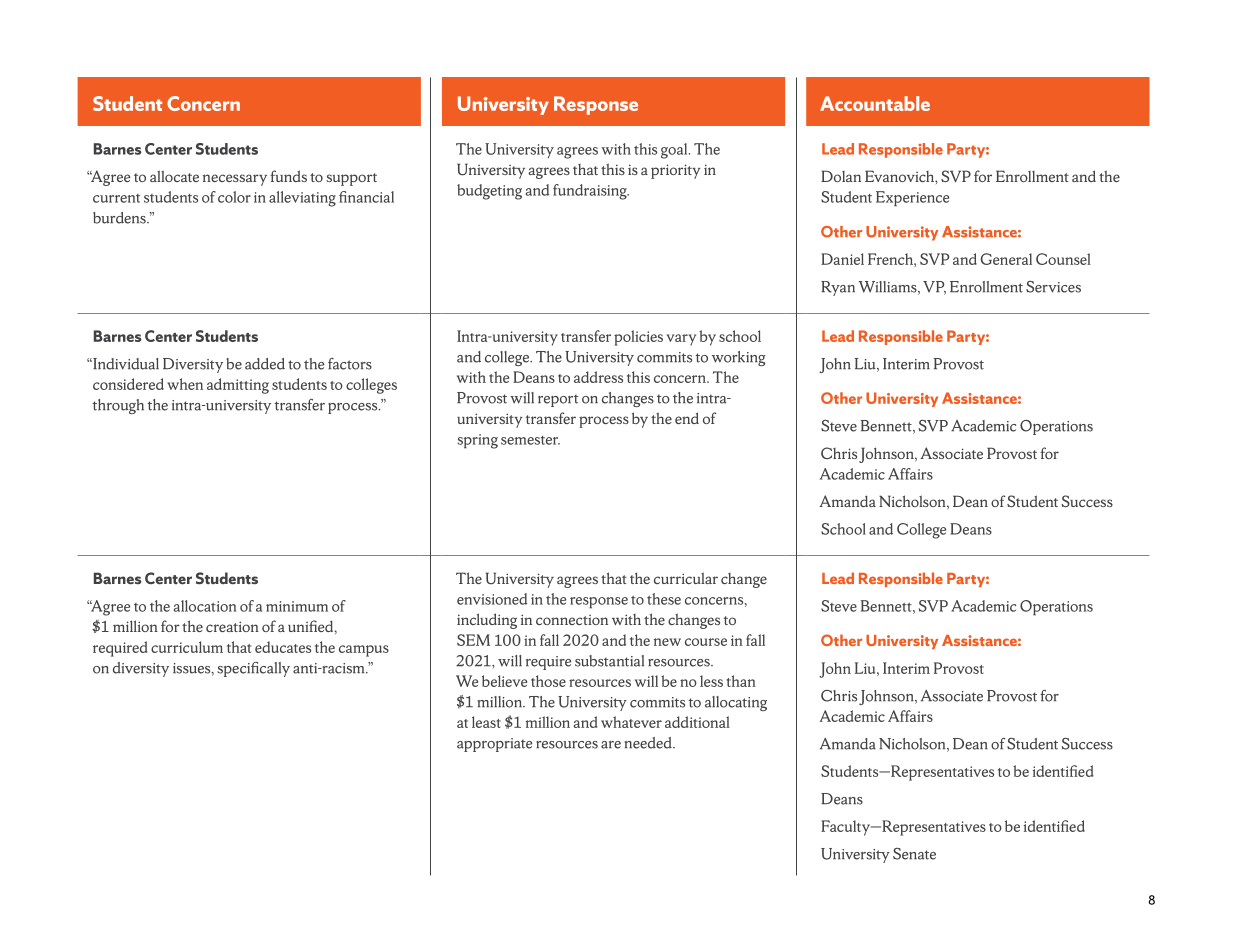  Describe the element at coordinates (875, 103) in the image. I see `Accountable` at that location.
